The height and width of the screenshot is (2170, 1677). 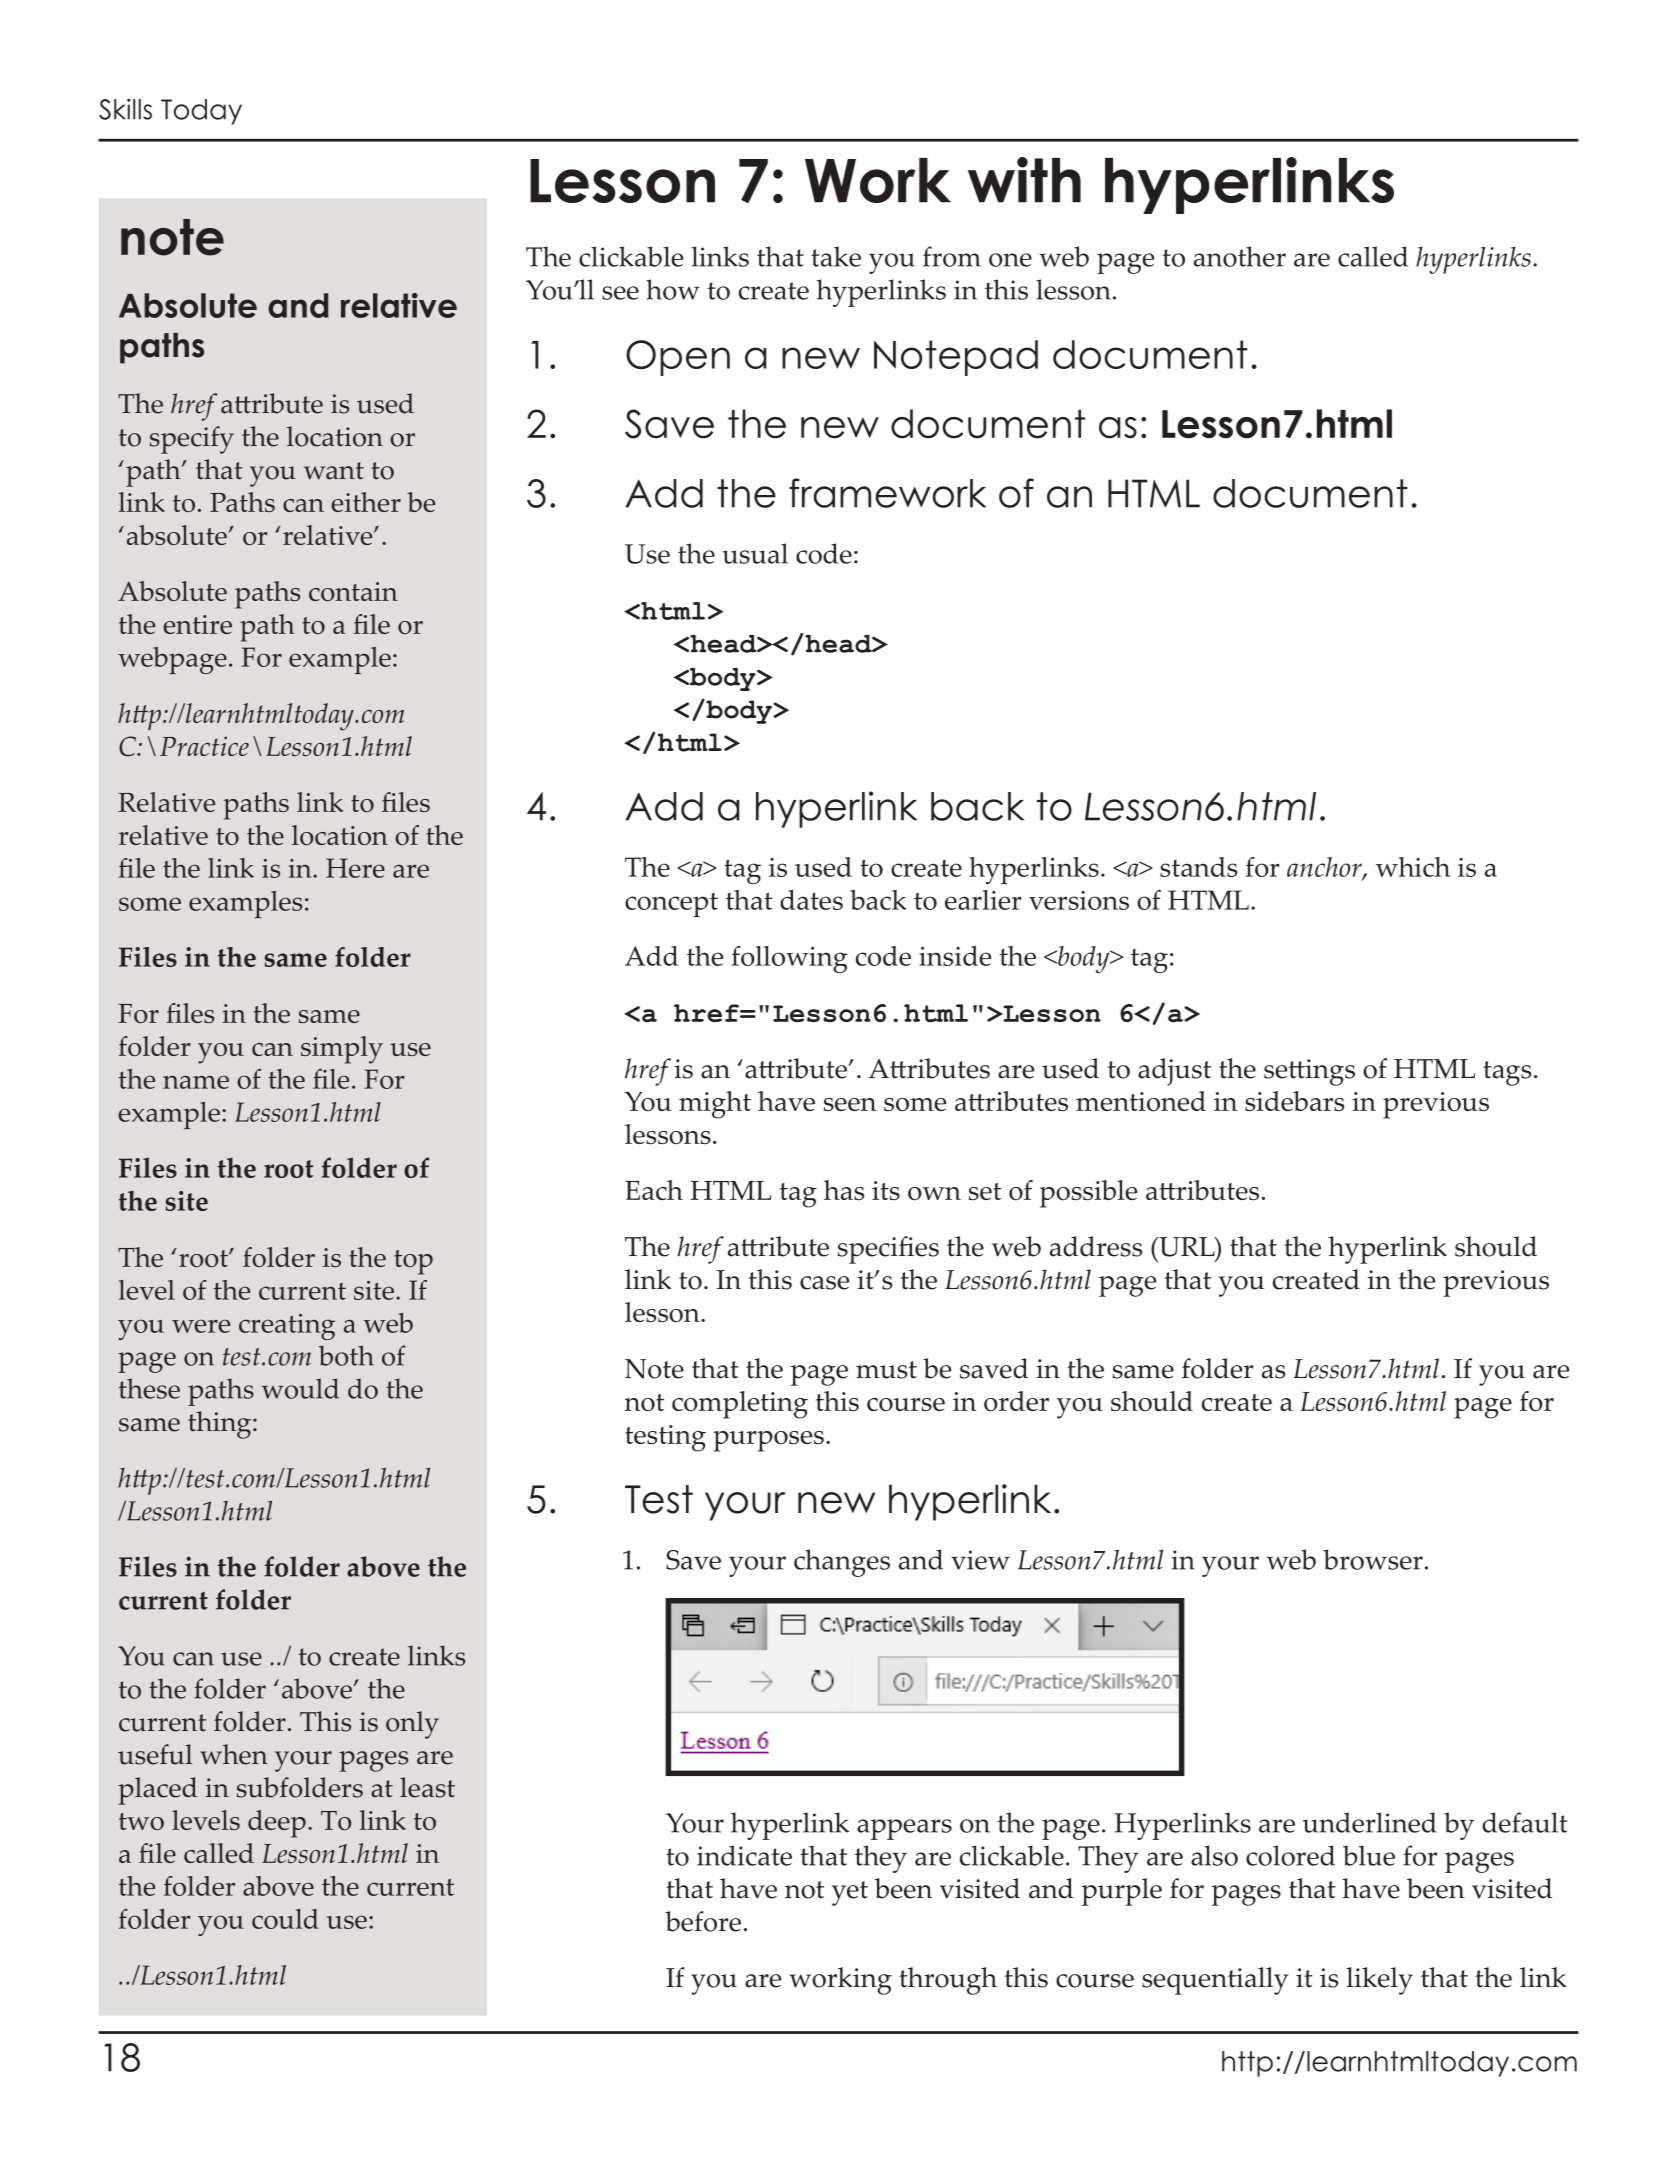 What do you see at coordinates (285, 1919) in the screenshot?
I see `could` at bounding box center [285, 1919].
